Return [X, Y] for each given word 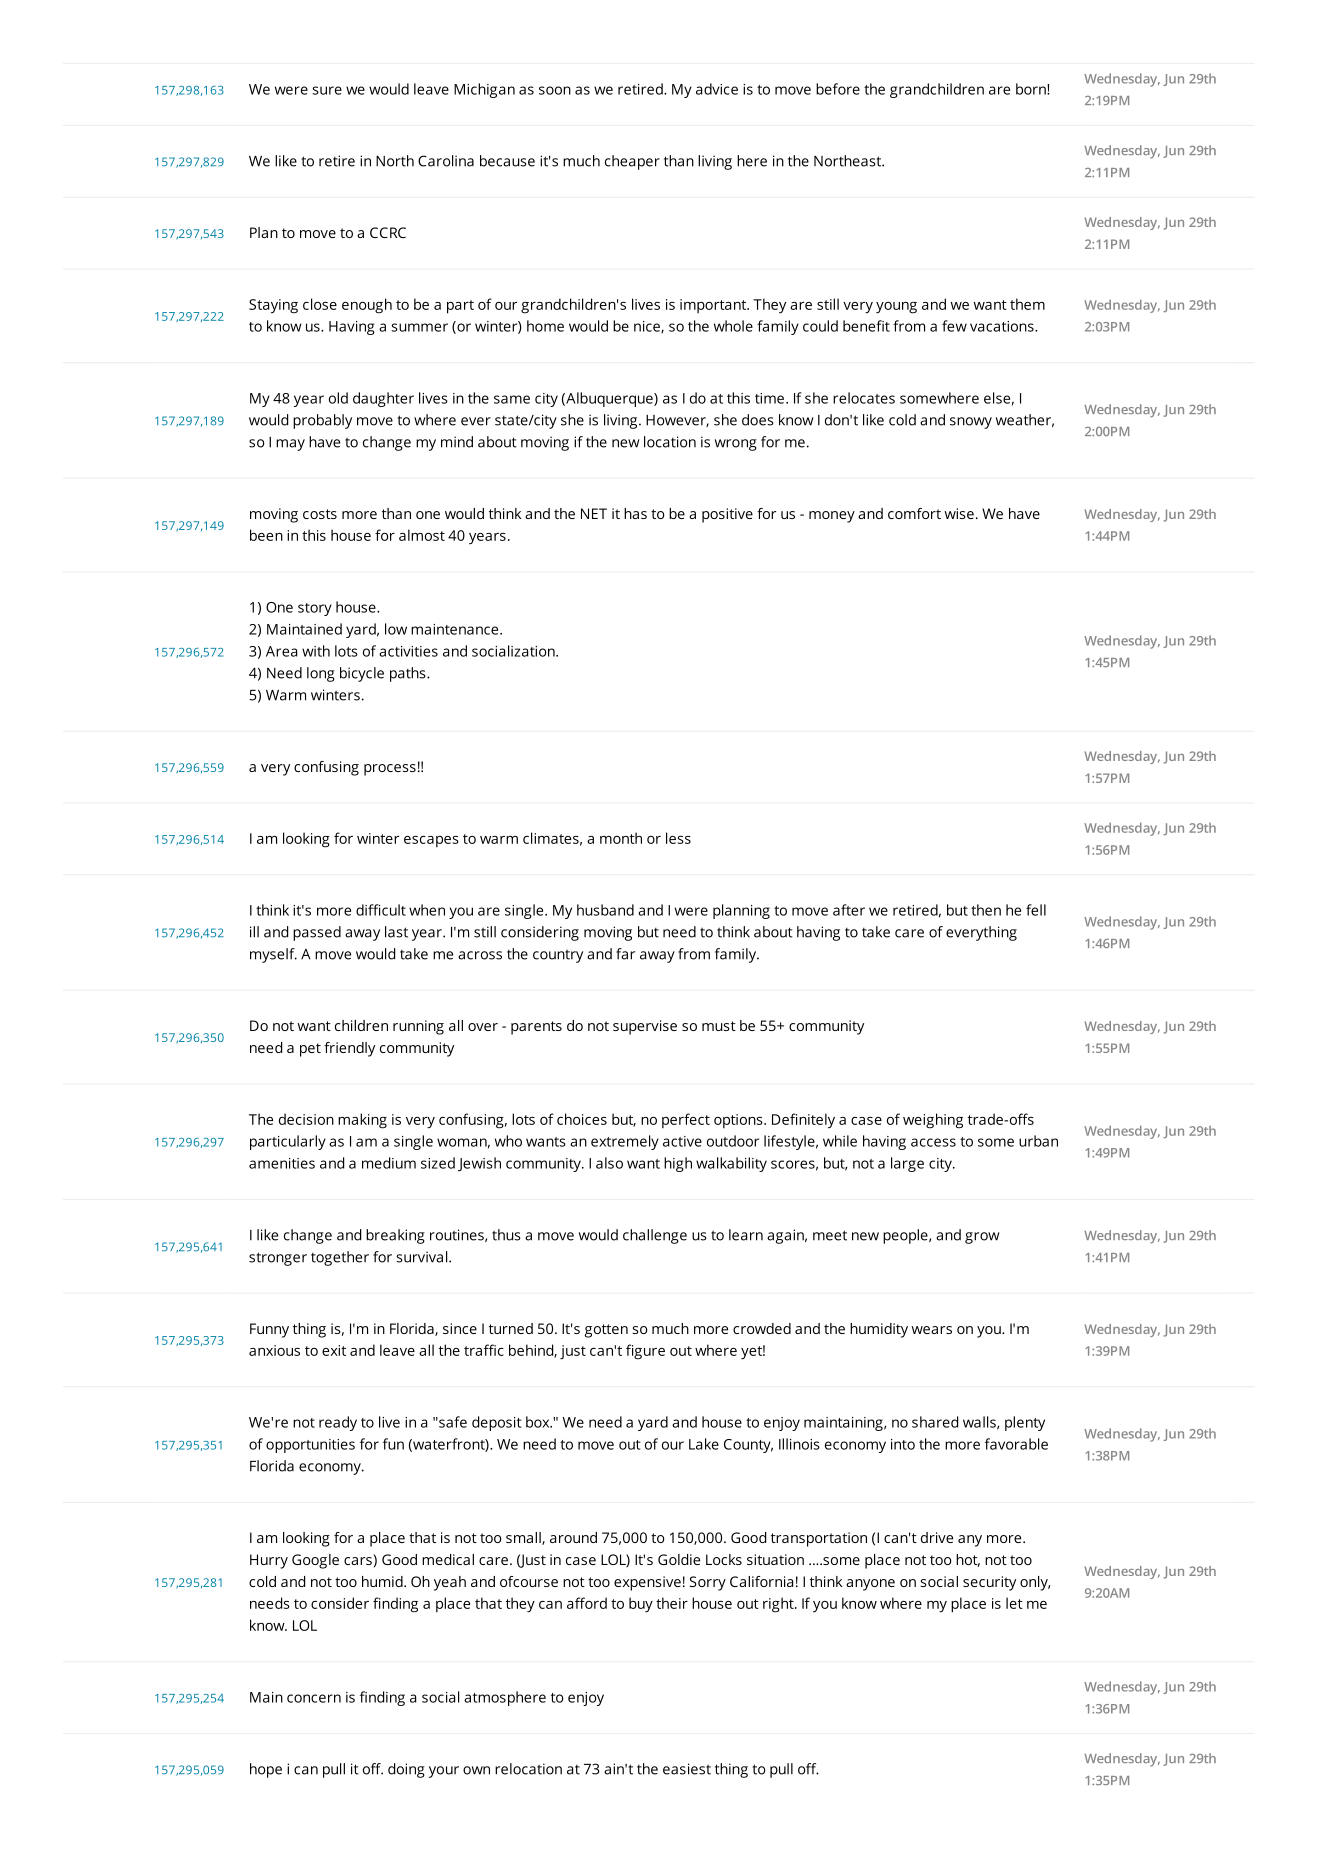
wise [959, 513]
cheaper [632, 162]
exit [334, 1350]
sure [327, 90]
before [838, 89]
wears [932, 1330]
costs [320, 514]
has [635, 513]
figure [645, 1352]
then [986, 910]
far [625, 954]
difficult [381, 910]
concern [314, 1698]
